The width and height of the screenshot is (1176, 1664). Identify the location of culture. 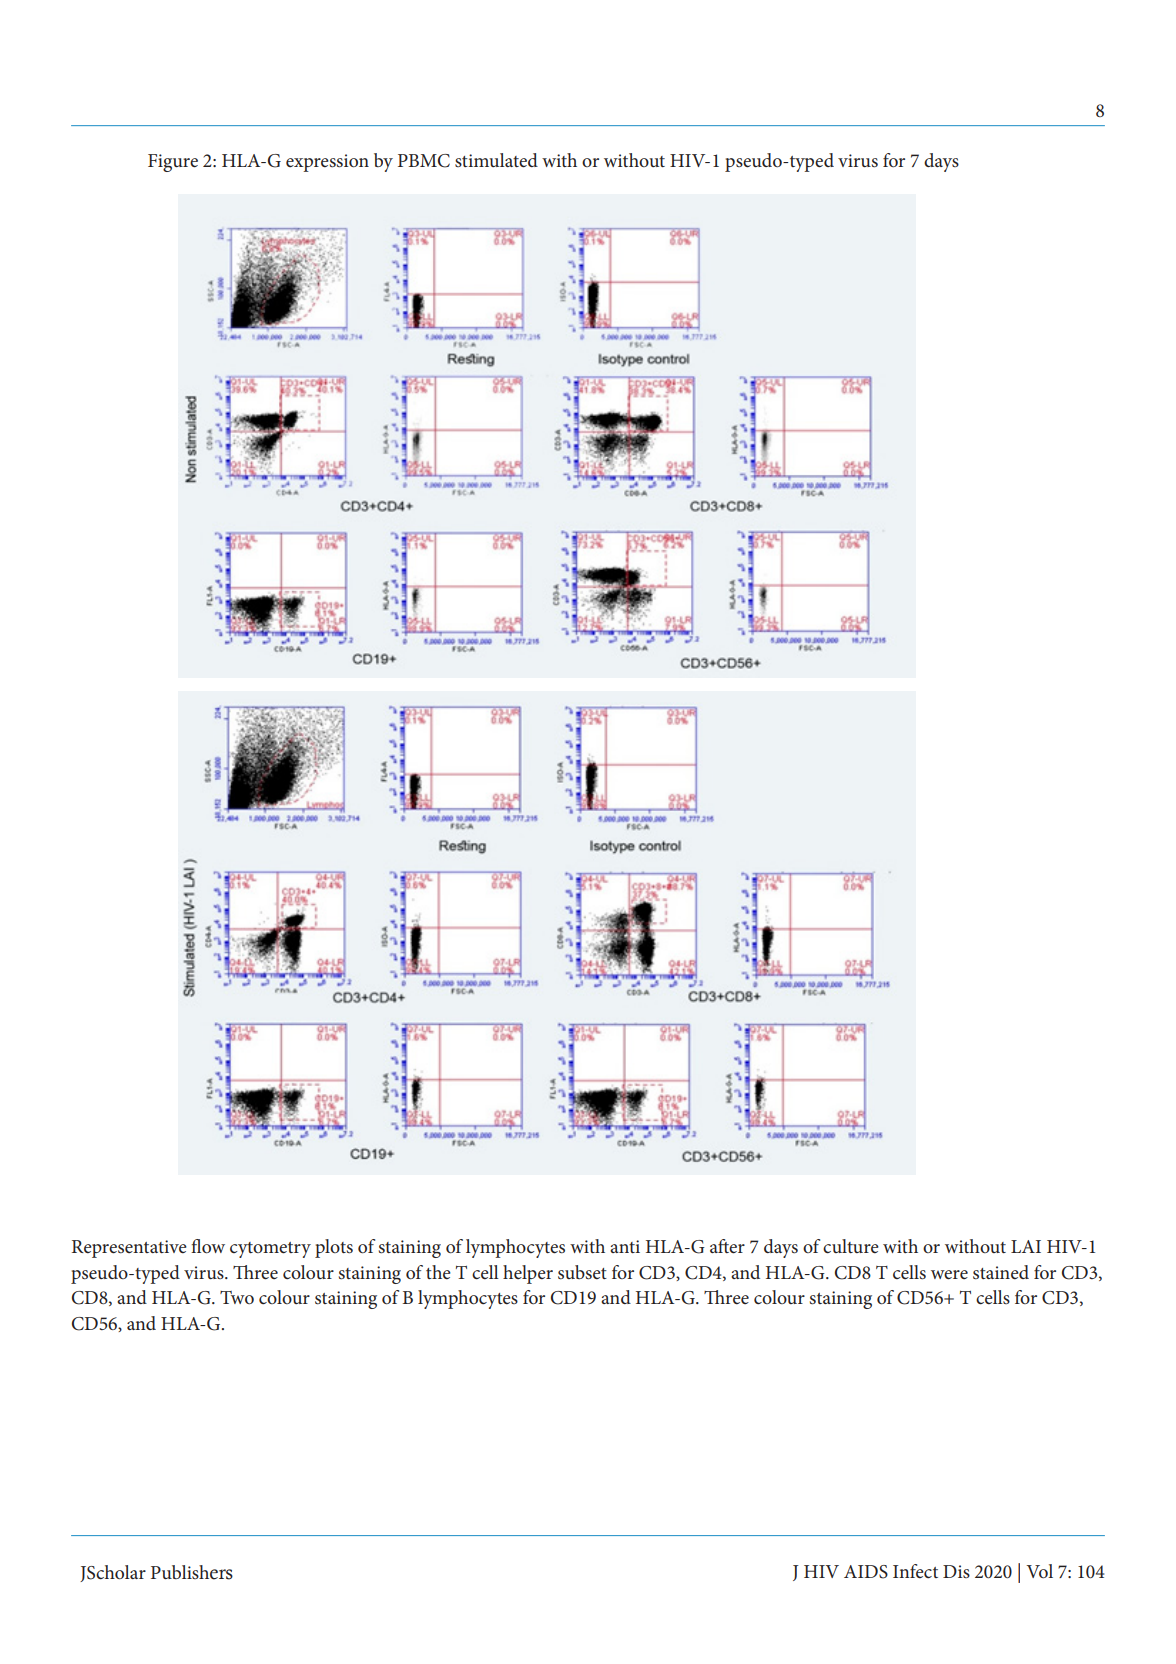
(851, 1246).
